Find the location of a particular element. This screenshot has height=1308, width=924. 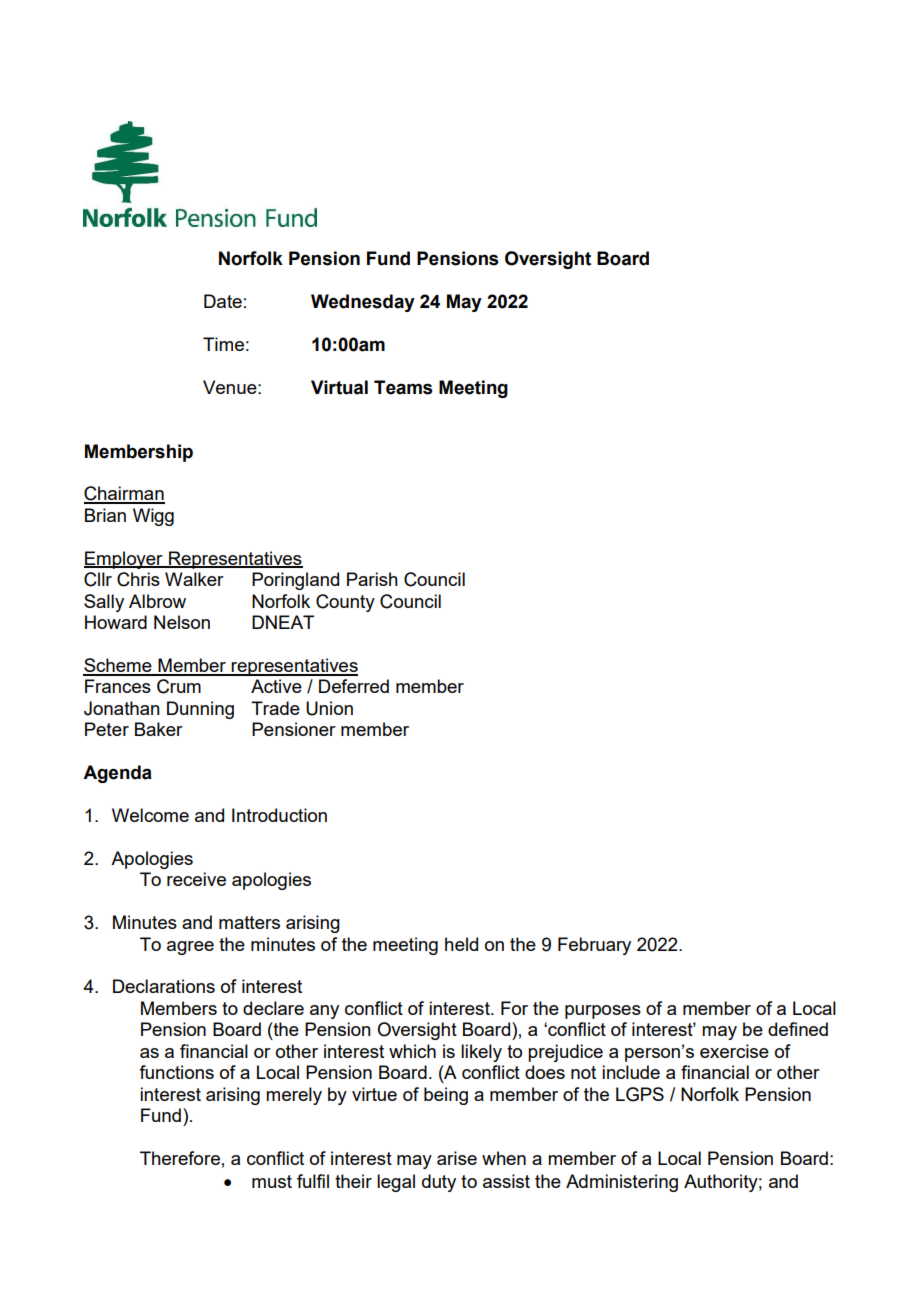

Therefore is located at coordinates (180, 1158).
